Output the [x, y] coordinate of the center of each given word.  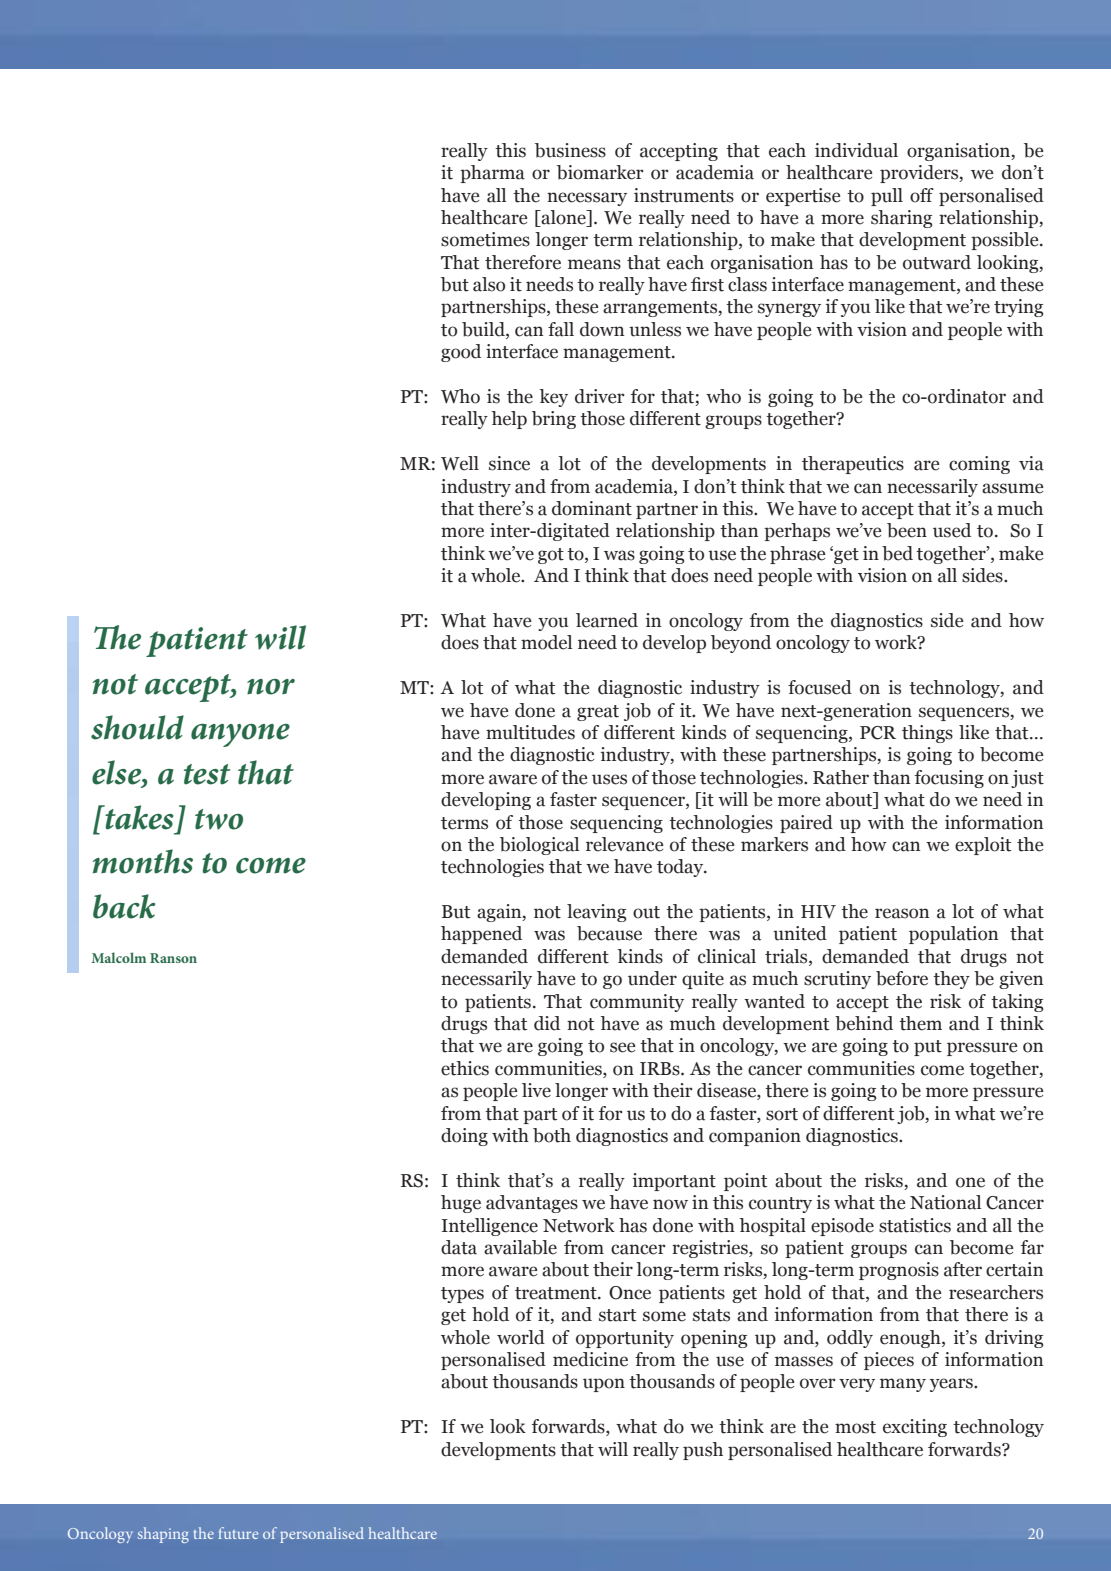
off [922, 195]
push [703, 1451]
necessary [587, 199]
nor [271, 687]
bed [897, 553]
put [928, 1048]
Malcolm [118, 957]
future [238, 1533]
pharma [492, 174]
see [622, 1047]
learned [607, 620]
